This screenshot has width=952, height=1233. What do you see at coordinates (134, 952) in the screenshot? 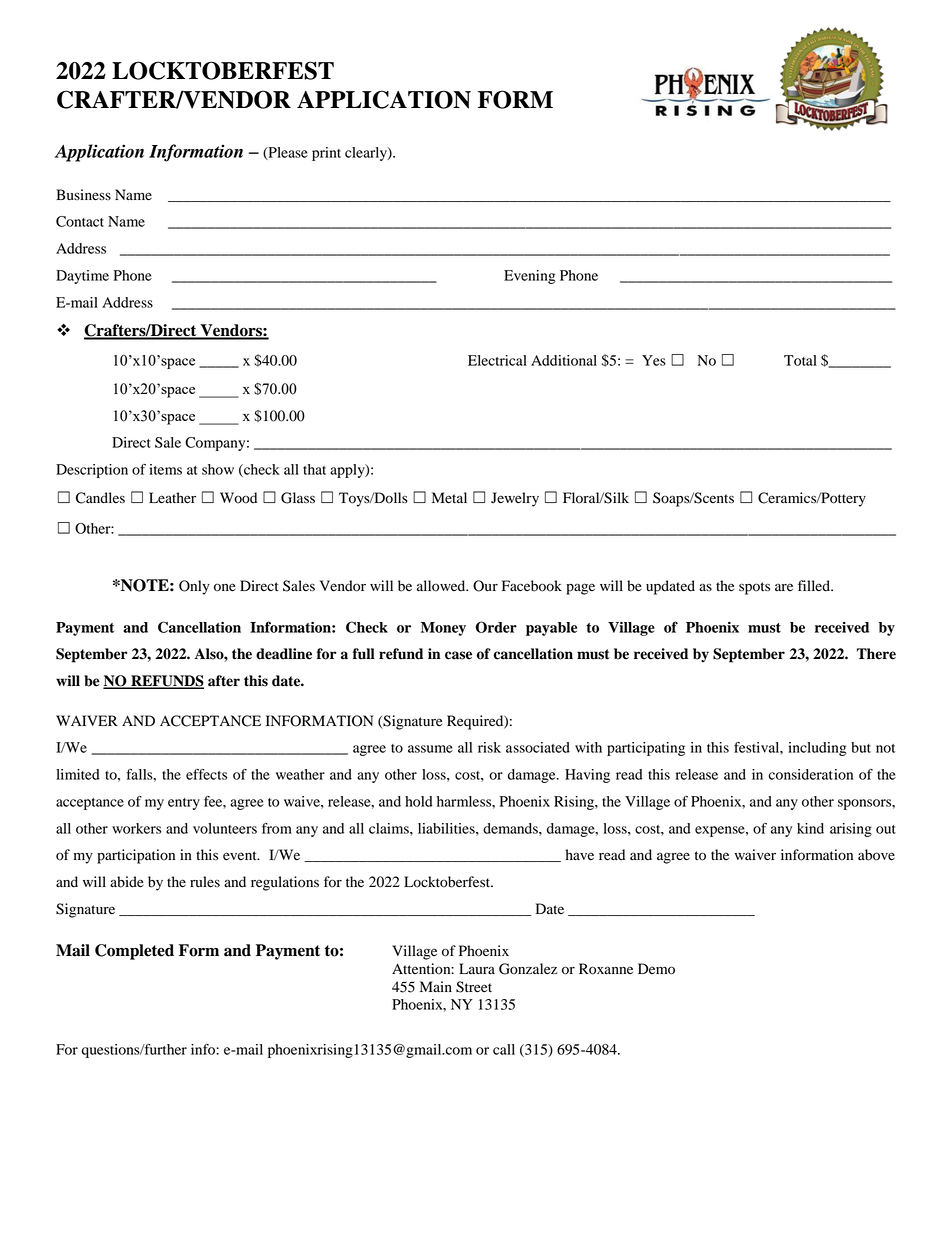
I see `Completed` at bounding box center [134, 952].
